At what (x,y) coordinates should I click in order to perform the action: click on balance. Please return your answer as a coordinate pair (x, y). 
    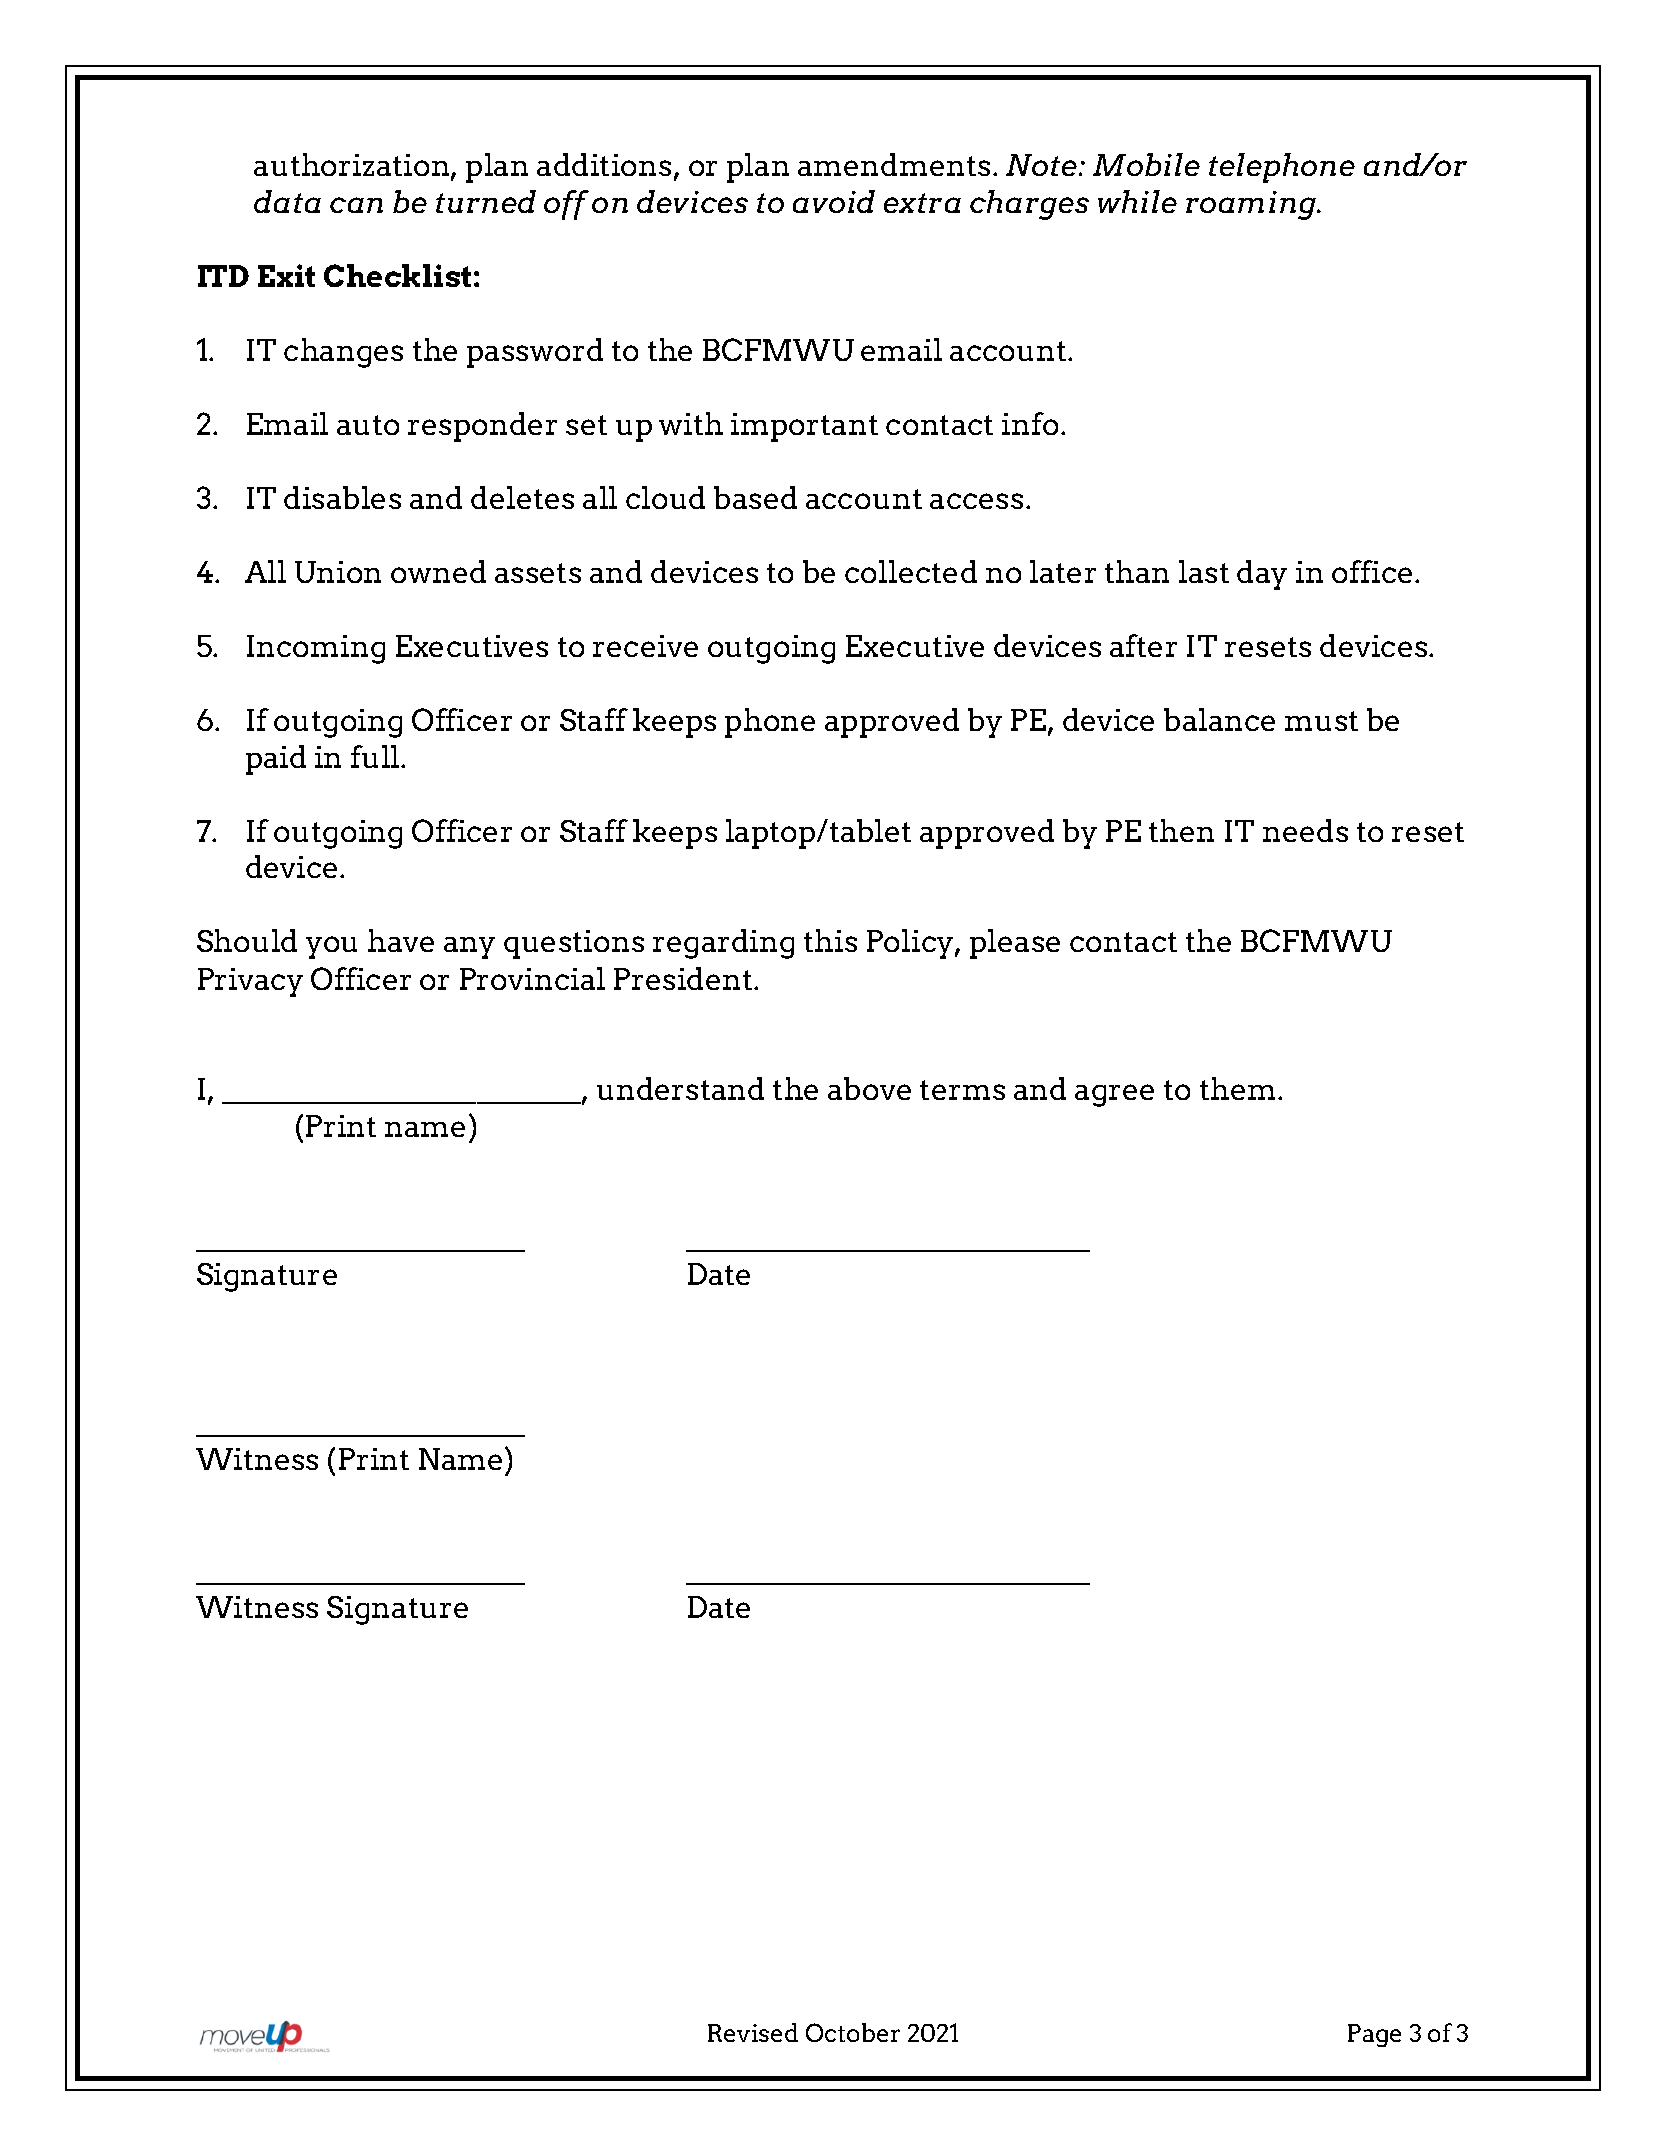
    Looking at the image, I should click on (1219, 719).
